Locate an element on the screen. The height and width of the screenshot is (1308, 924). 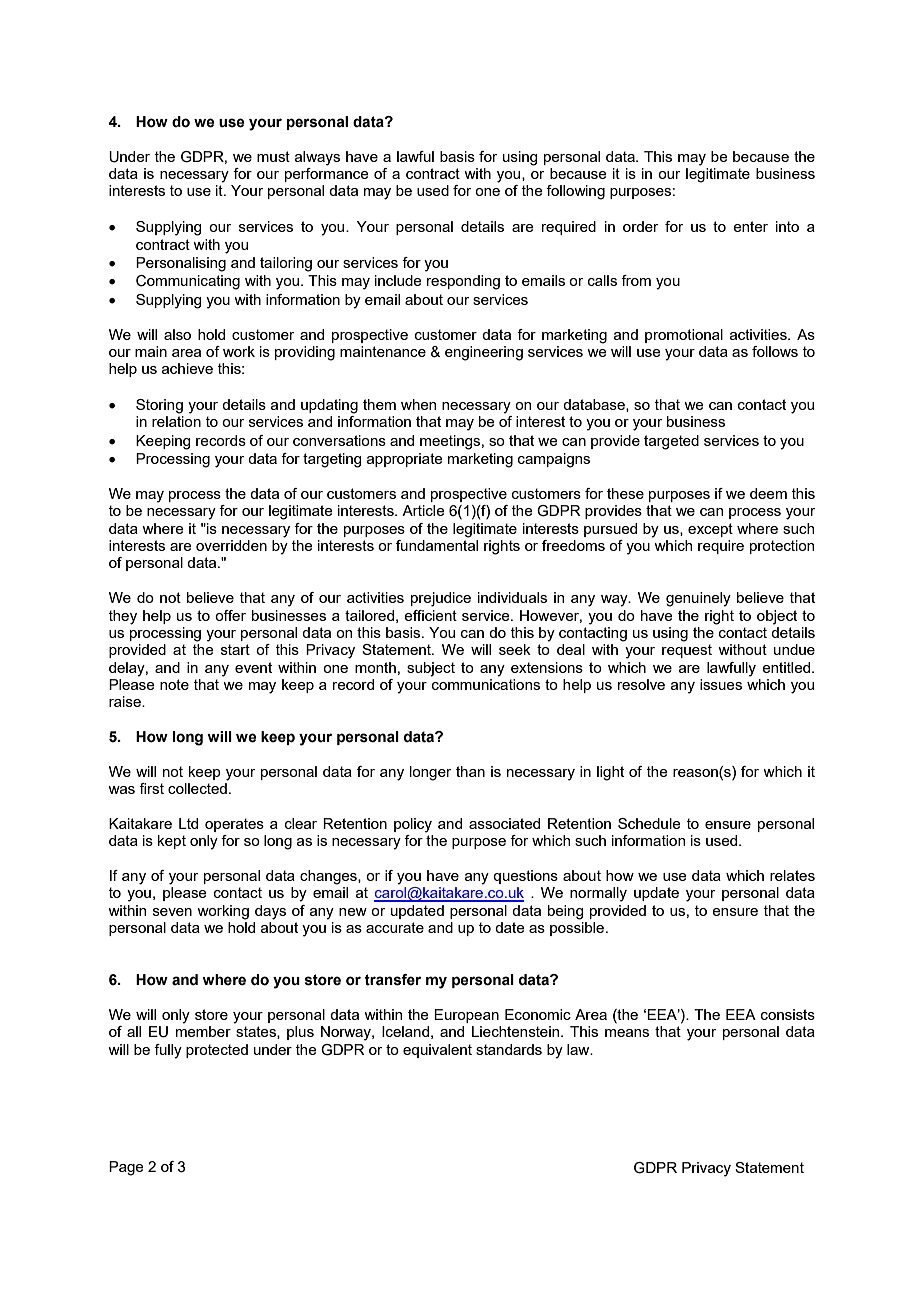
targeted is located at coordinates (671, 442).
